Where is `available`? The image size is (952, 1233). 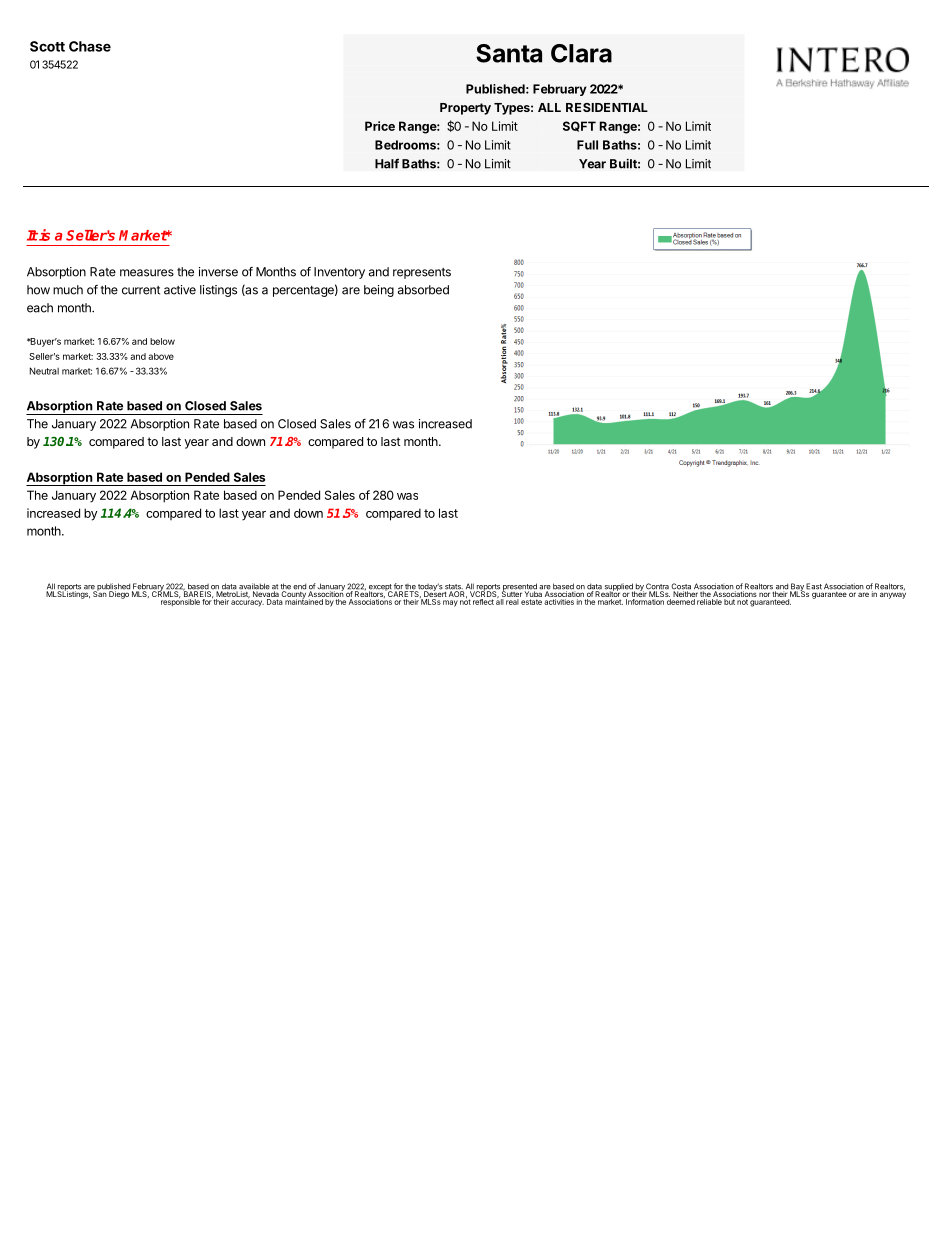 available is located at coordinates (253, 587).
